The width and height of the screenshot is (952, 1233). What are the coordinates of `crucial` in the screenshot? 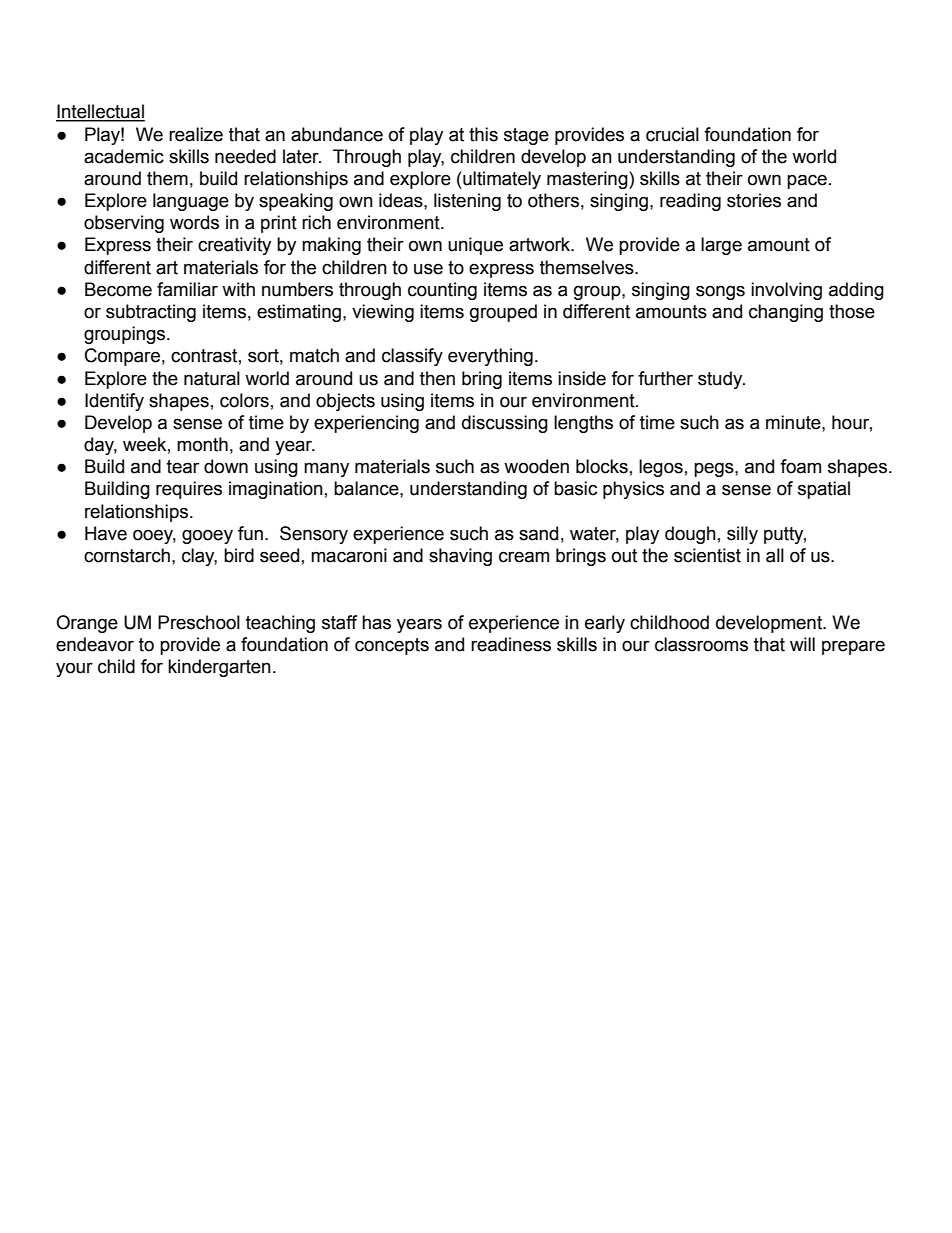 It's located at (672, 134).
